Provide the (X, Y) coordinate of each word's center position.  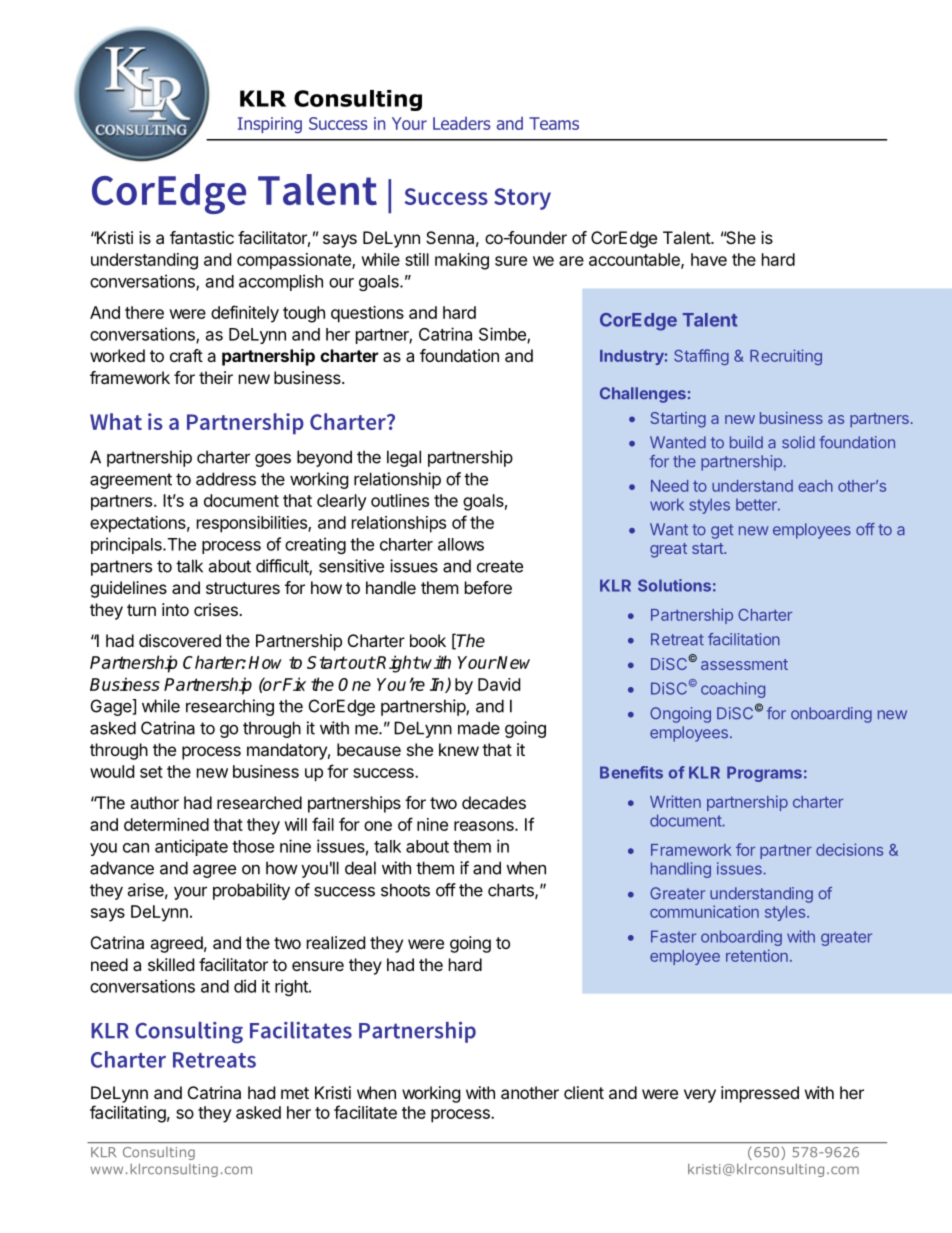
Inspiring (270, 125)
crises (217, 609)
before (488, 587)
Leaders (461, 123)
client (584, 1092)
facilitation (744, 639)
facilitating (128, 1114)
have (709, 259)
